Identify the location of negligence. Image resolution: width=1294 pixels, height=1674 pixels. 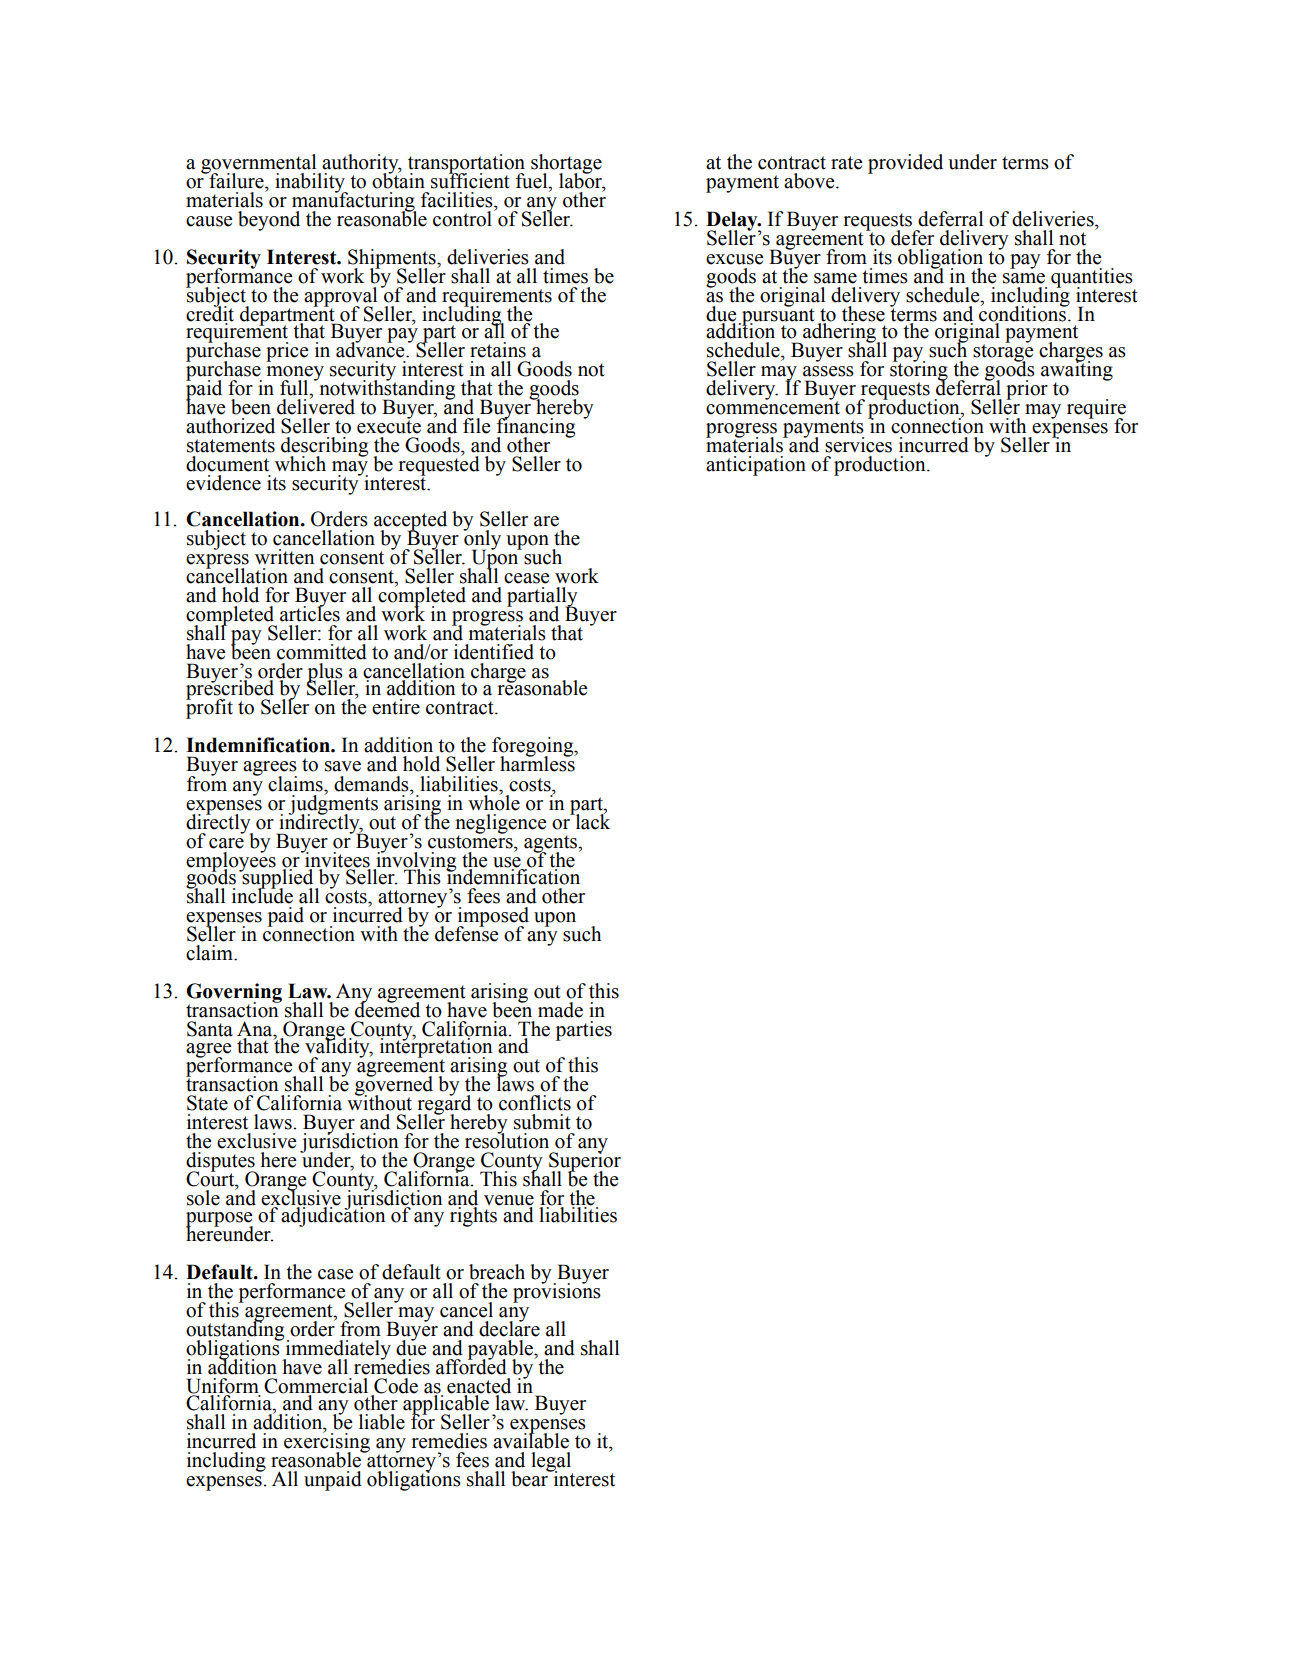
(501, 825).
